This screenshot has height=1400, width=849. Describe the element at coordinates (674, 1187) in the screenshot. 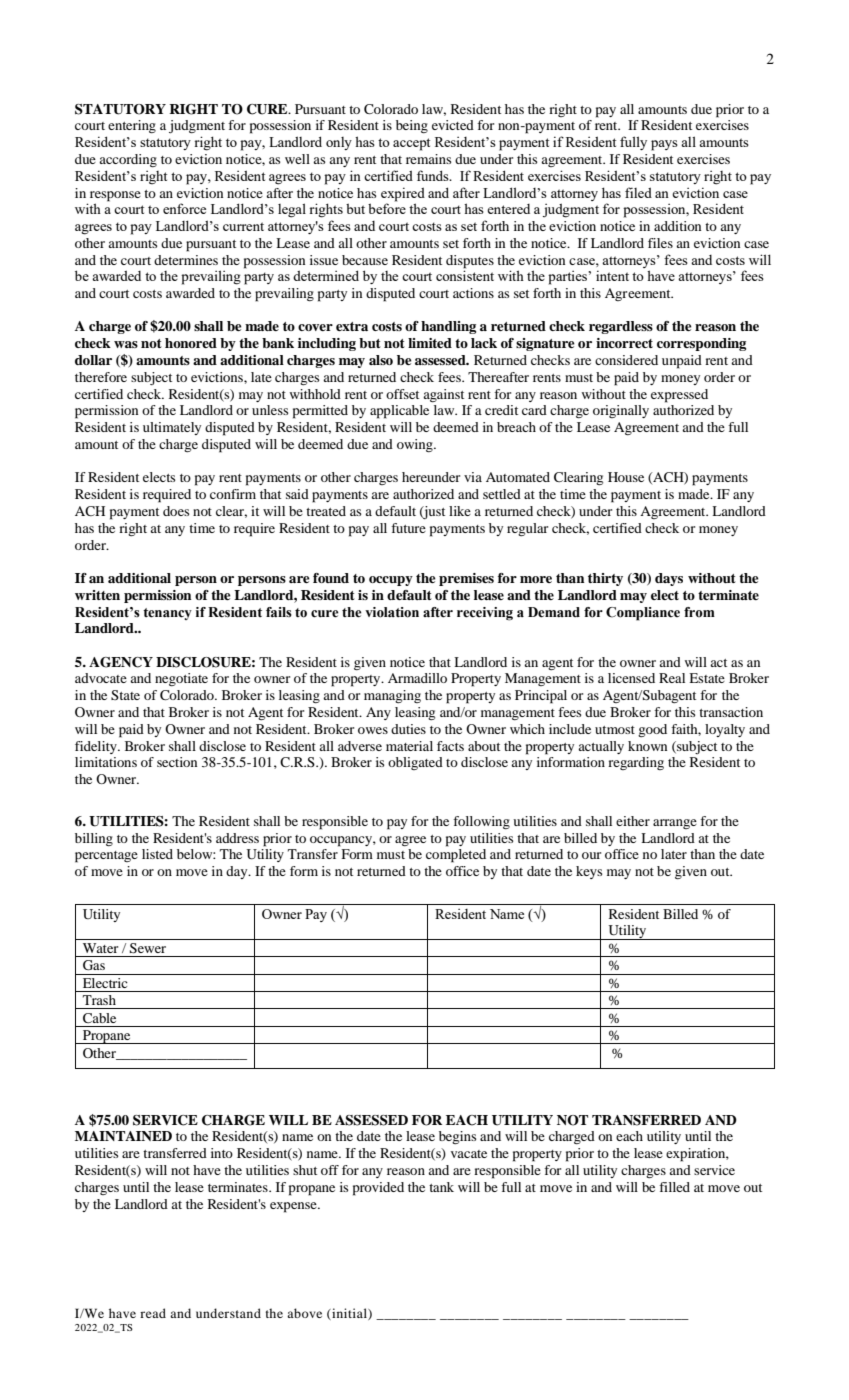

I see `filled` at that location.
